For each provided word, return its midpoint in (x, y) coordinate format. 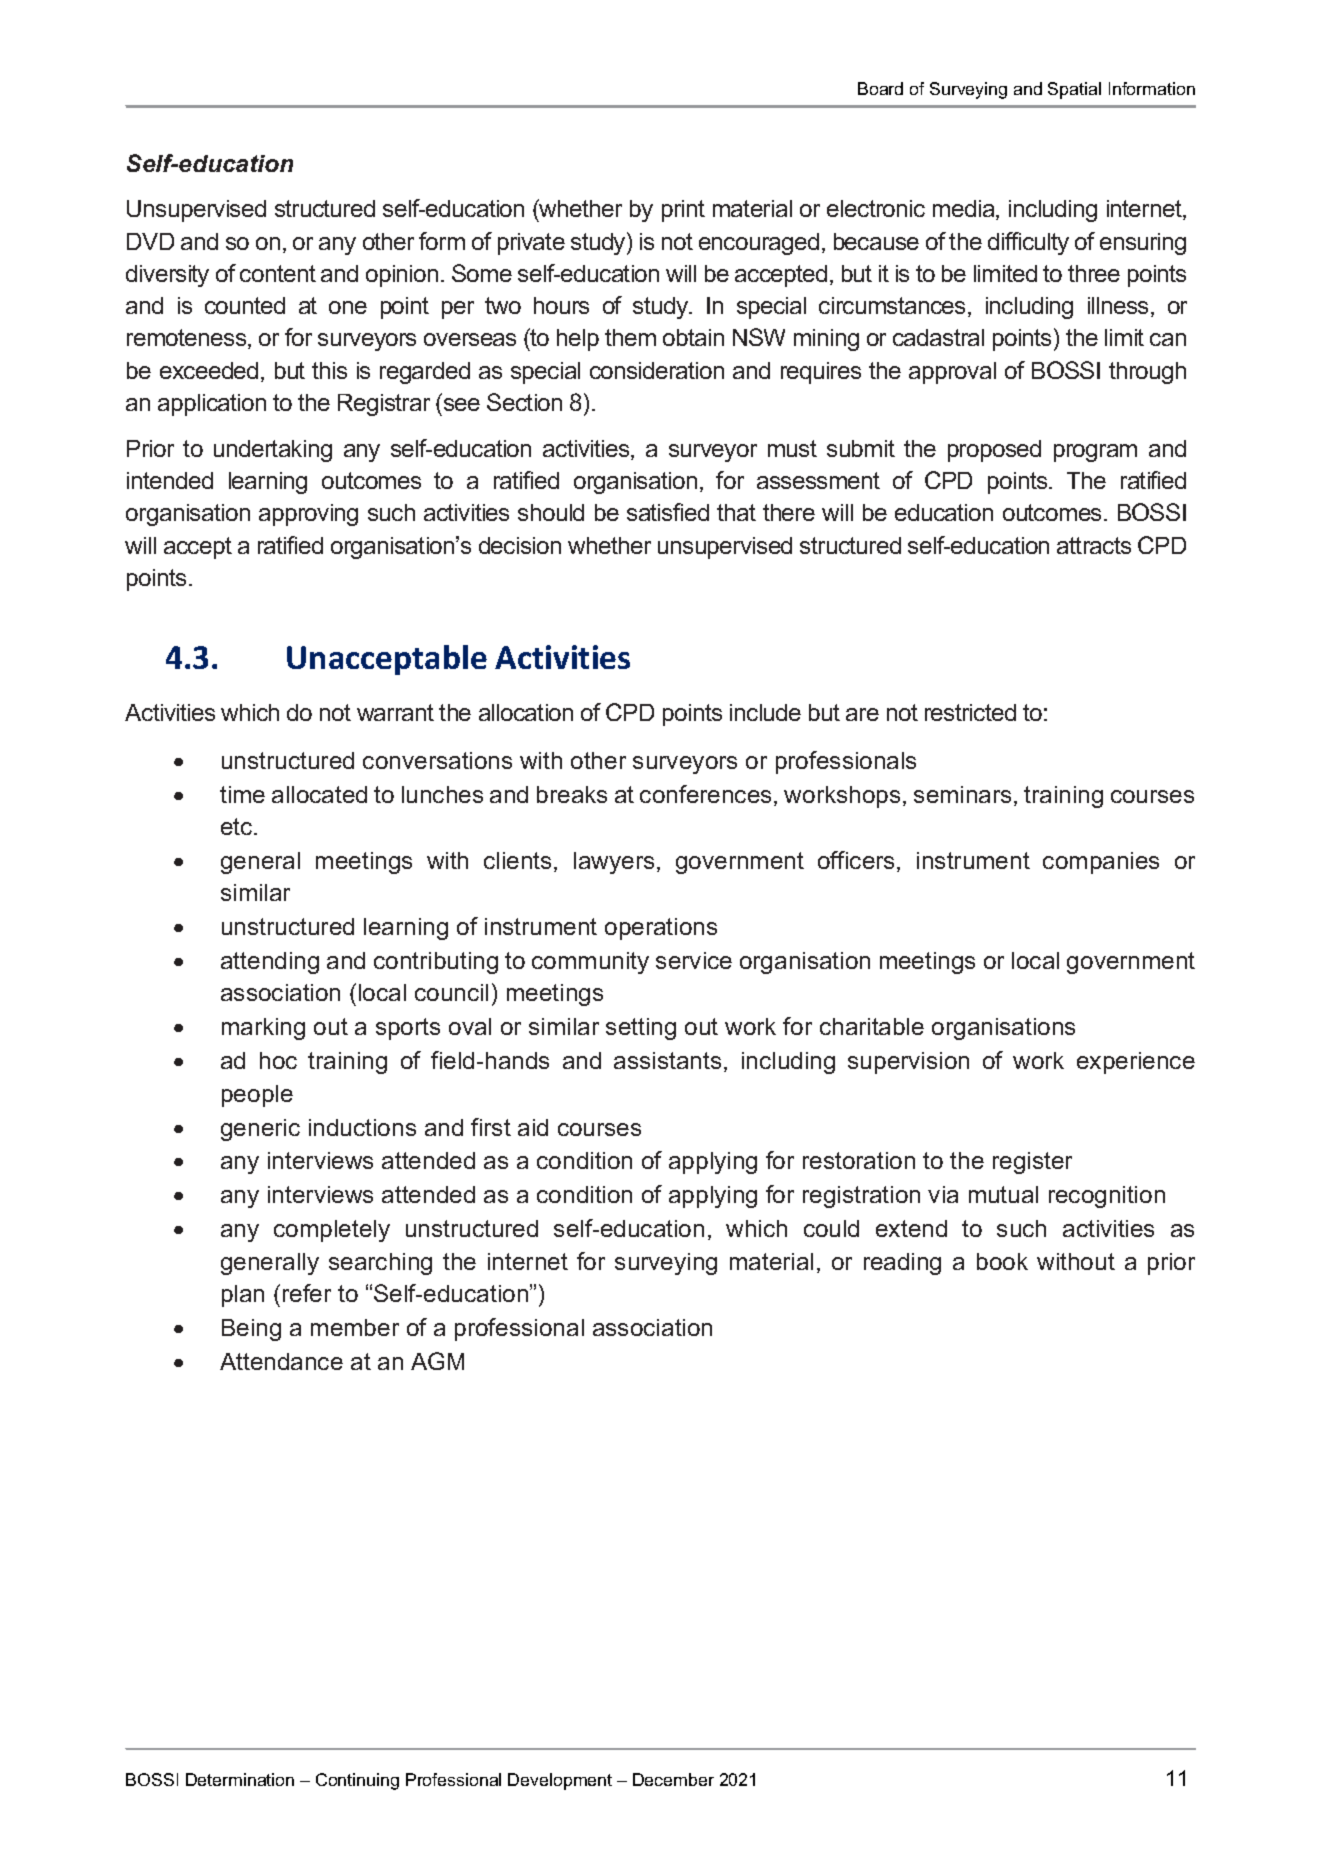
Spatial (1074, 90)
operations (661, 929)
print (683, 211)
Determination (240, 1779)
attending (270, 963)
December (673, 1779)
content (278, 273)
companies (1101, 863)
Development (560, 1781)
